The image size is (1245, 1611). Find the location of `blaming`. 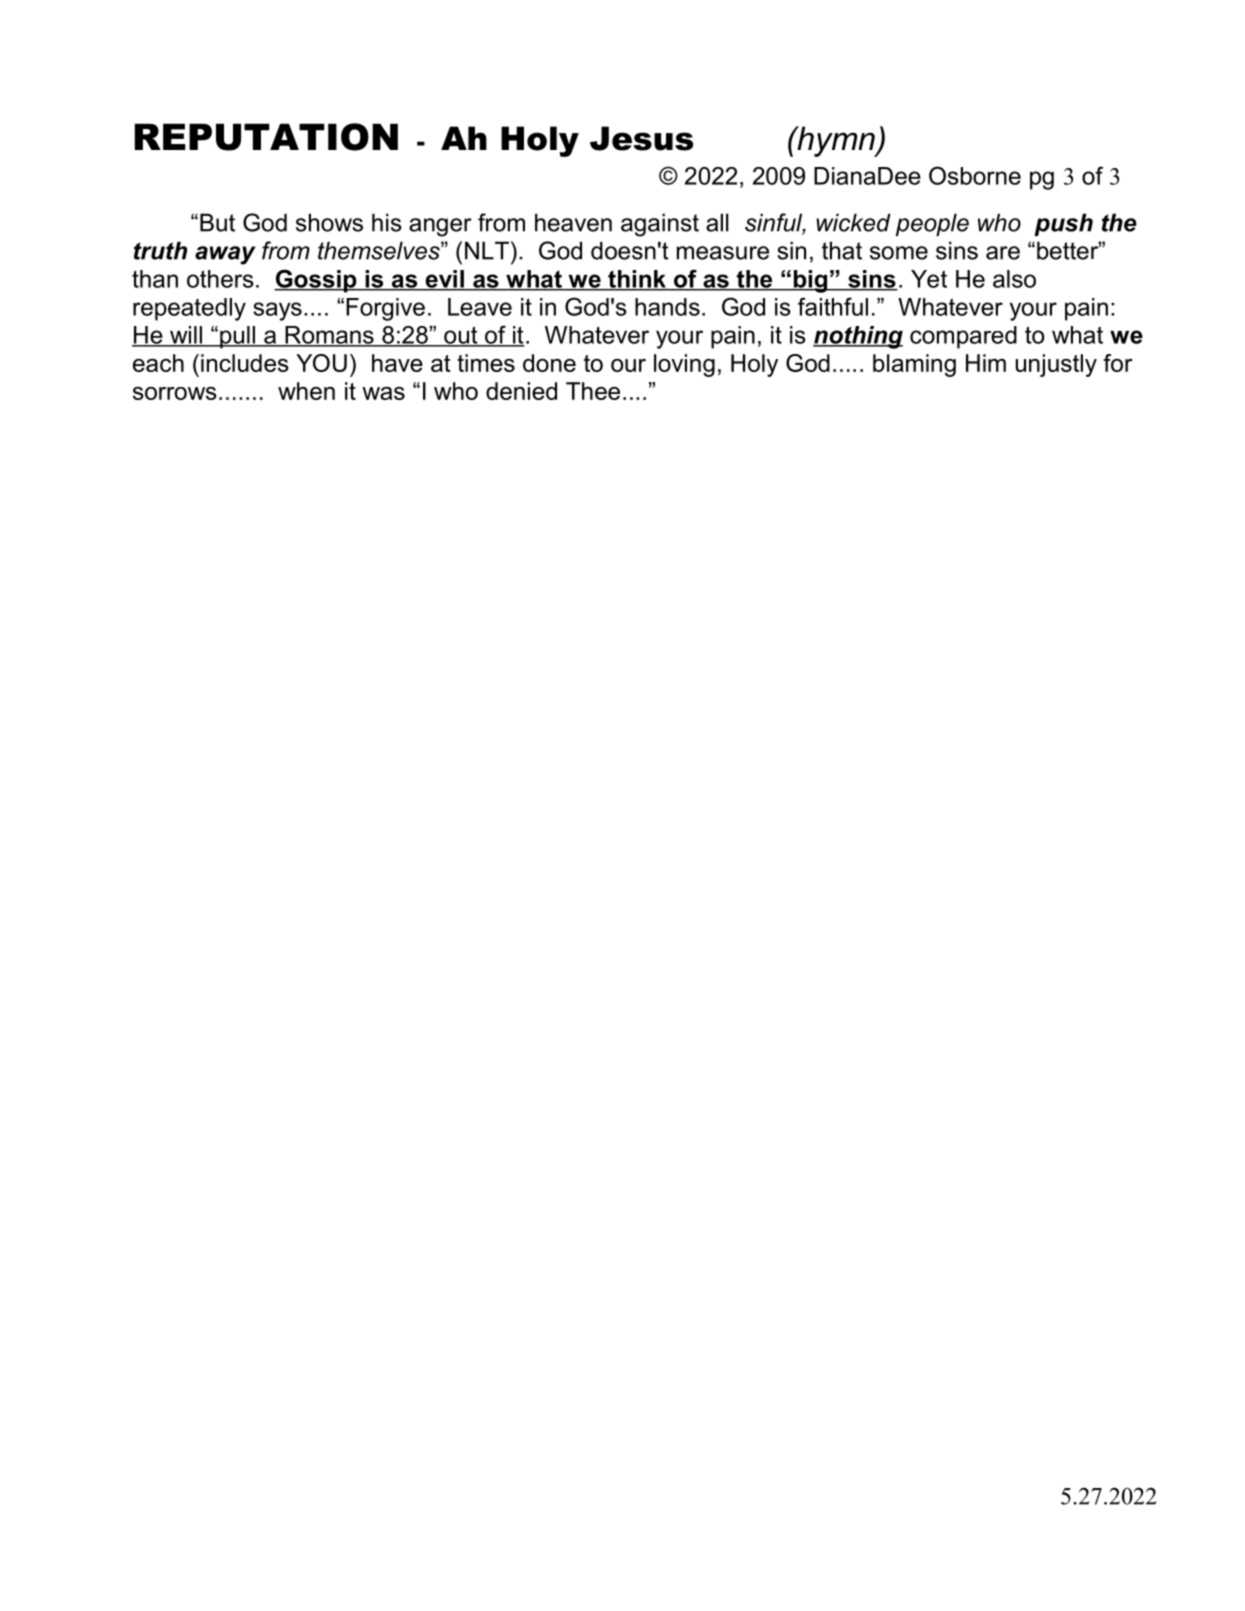

blaming is located at coordinates (914, 365).
